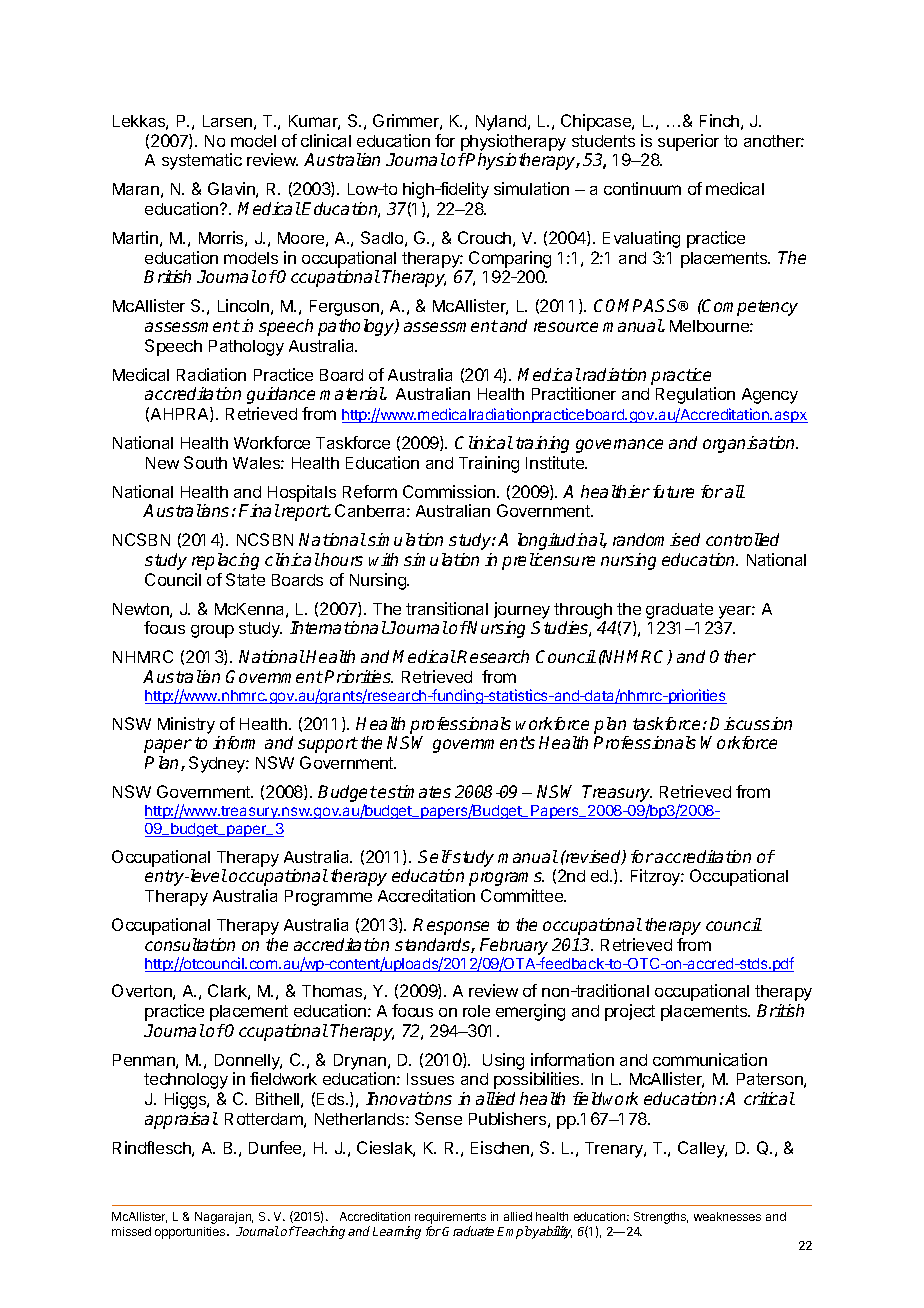 This screenshot has width=924, height=1308. What do you see at coordinates (186, 725) in the screenshot?
I see `Ministry` at bounding box center [186, 725].
